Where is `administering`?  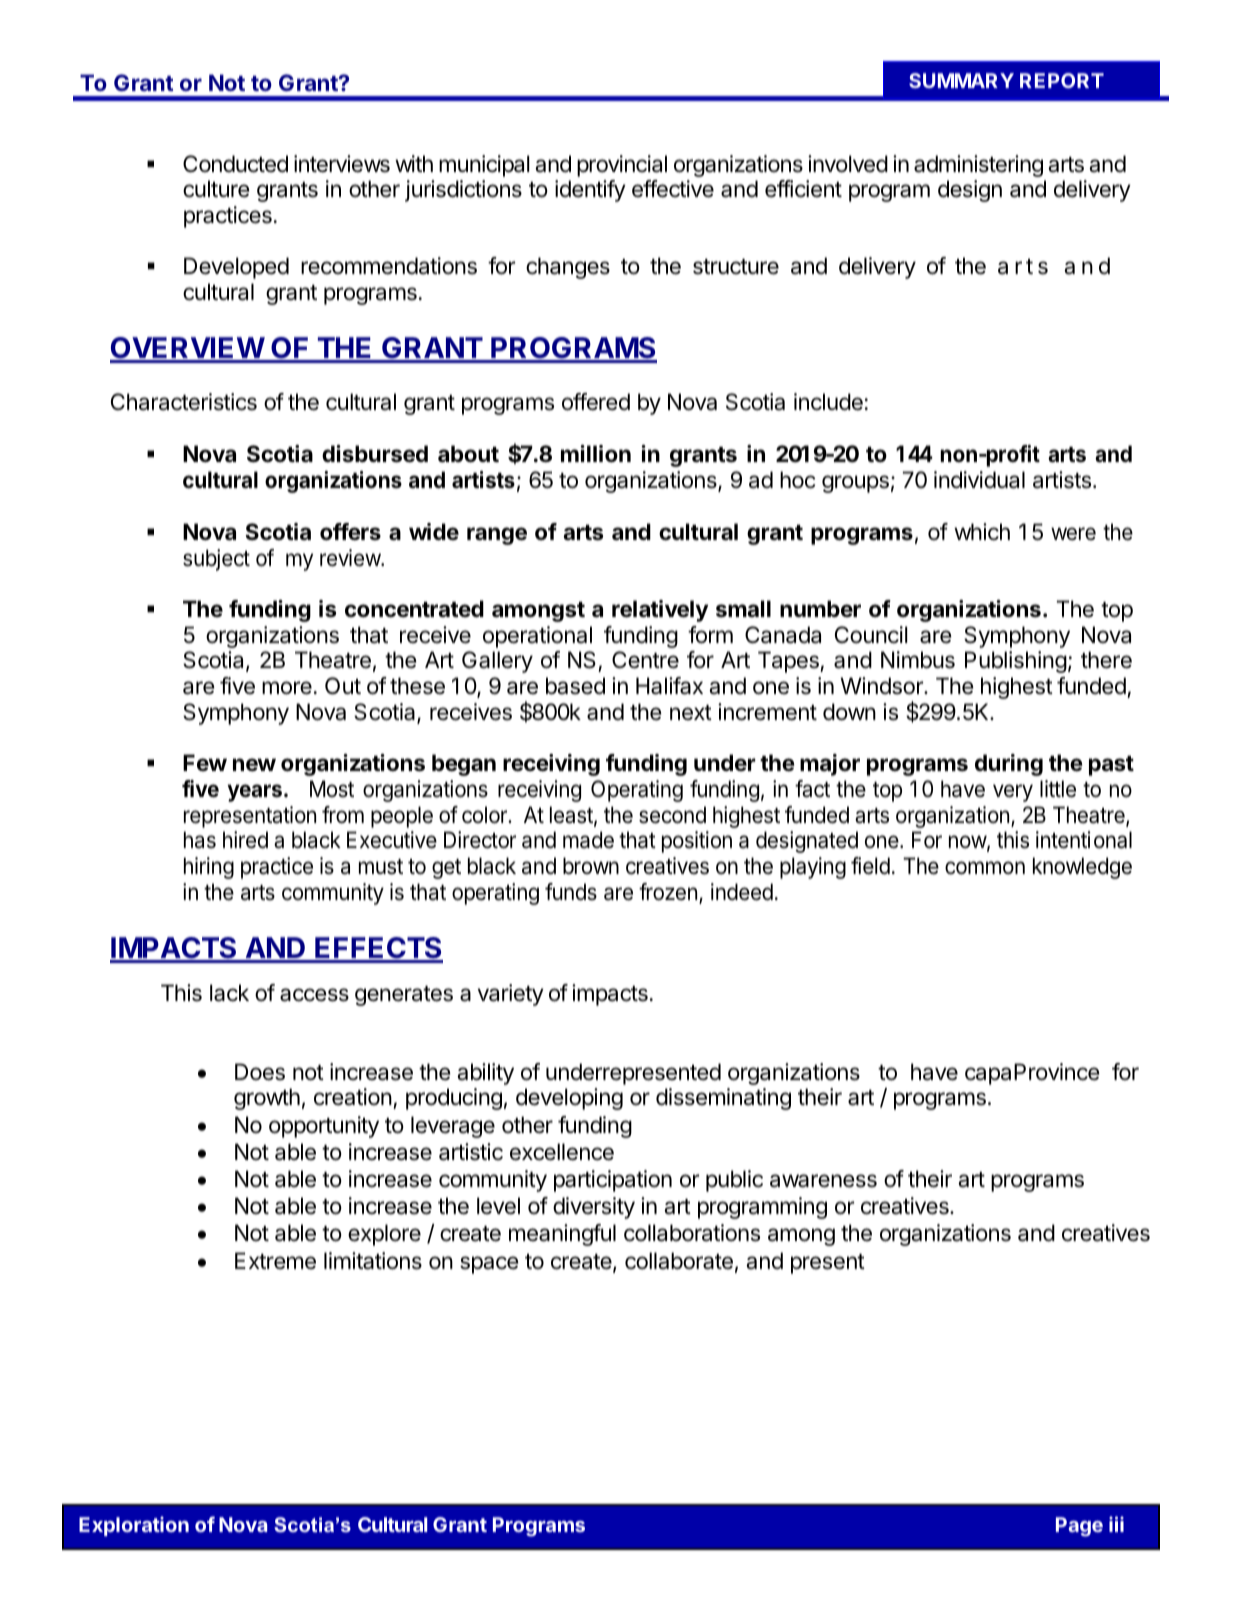
administering is located at coordinates (978, 166).
